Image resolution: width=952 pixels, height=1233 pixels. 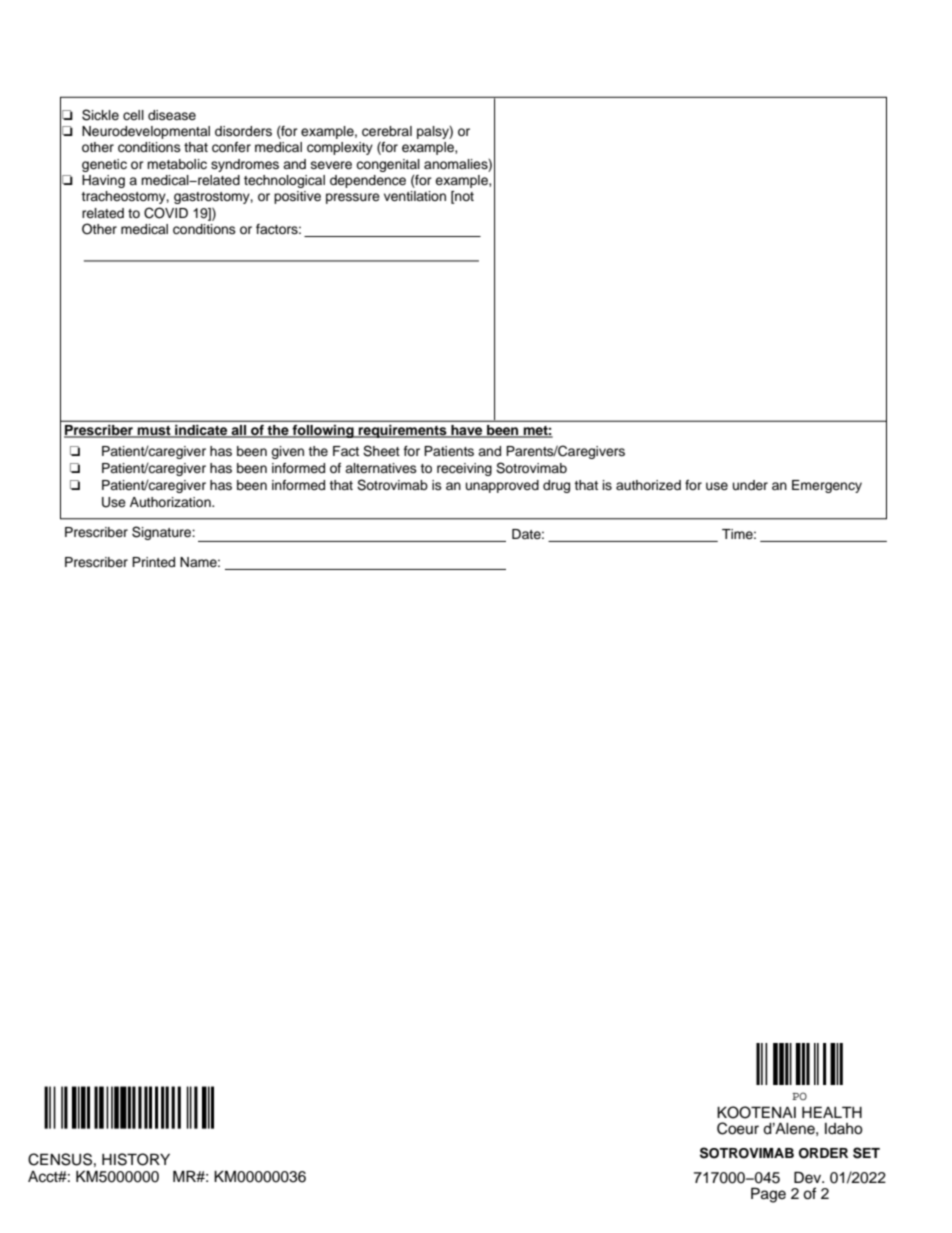 What do you see at coordinates (153, 562) in the screenshot?
I see `Printed` at bounding box center [153, 562].
